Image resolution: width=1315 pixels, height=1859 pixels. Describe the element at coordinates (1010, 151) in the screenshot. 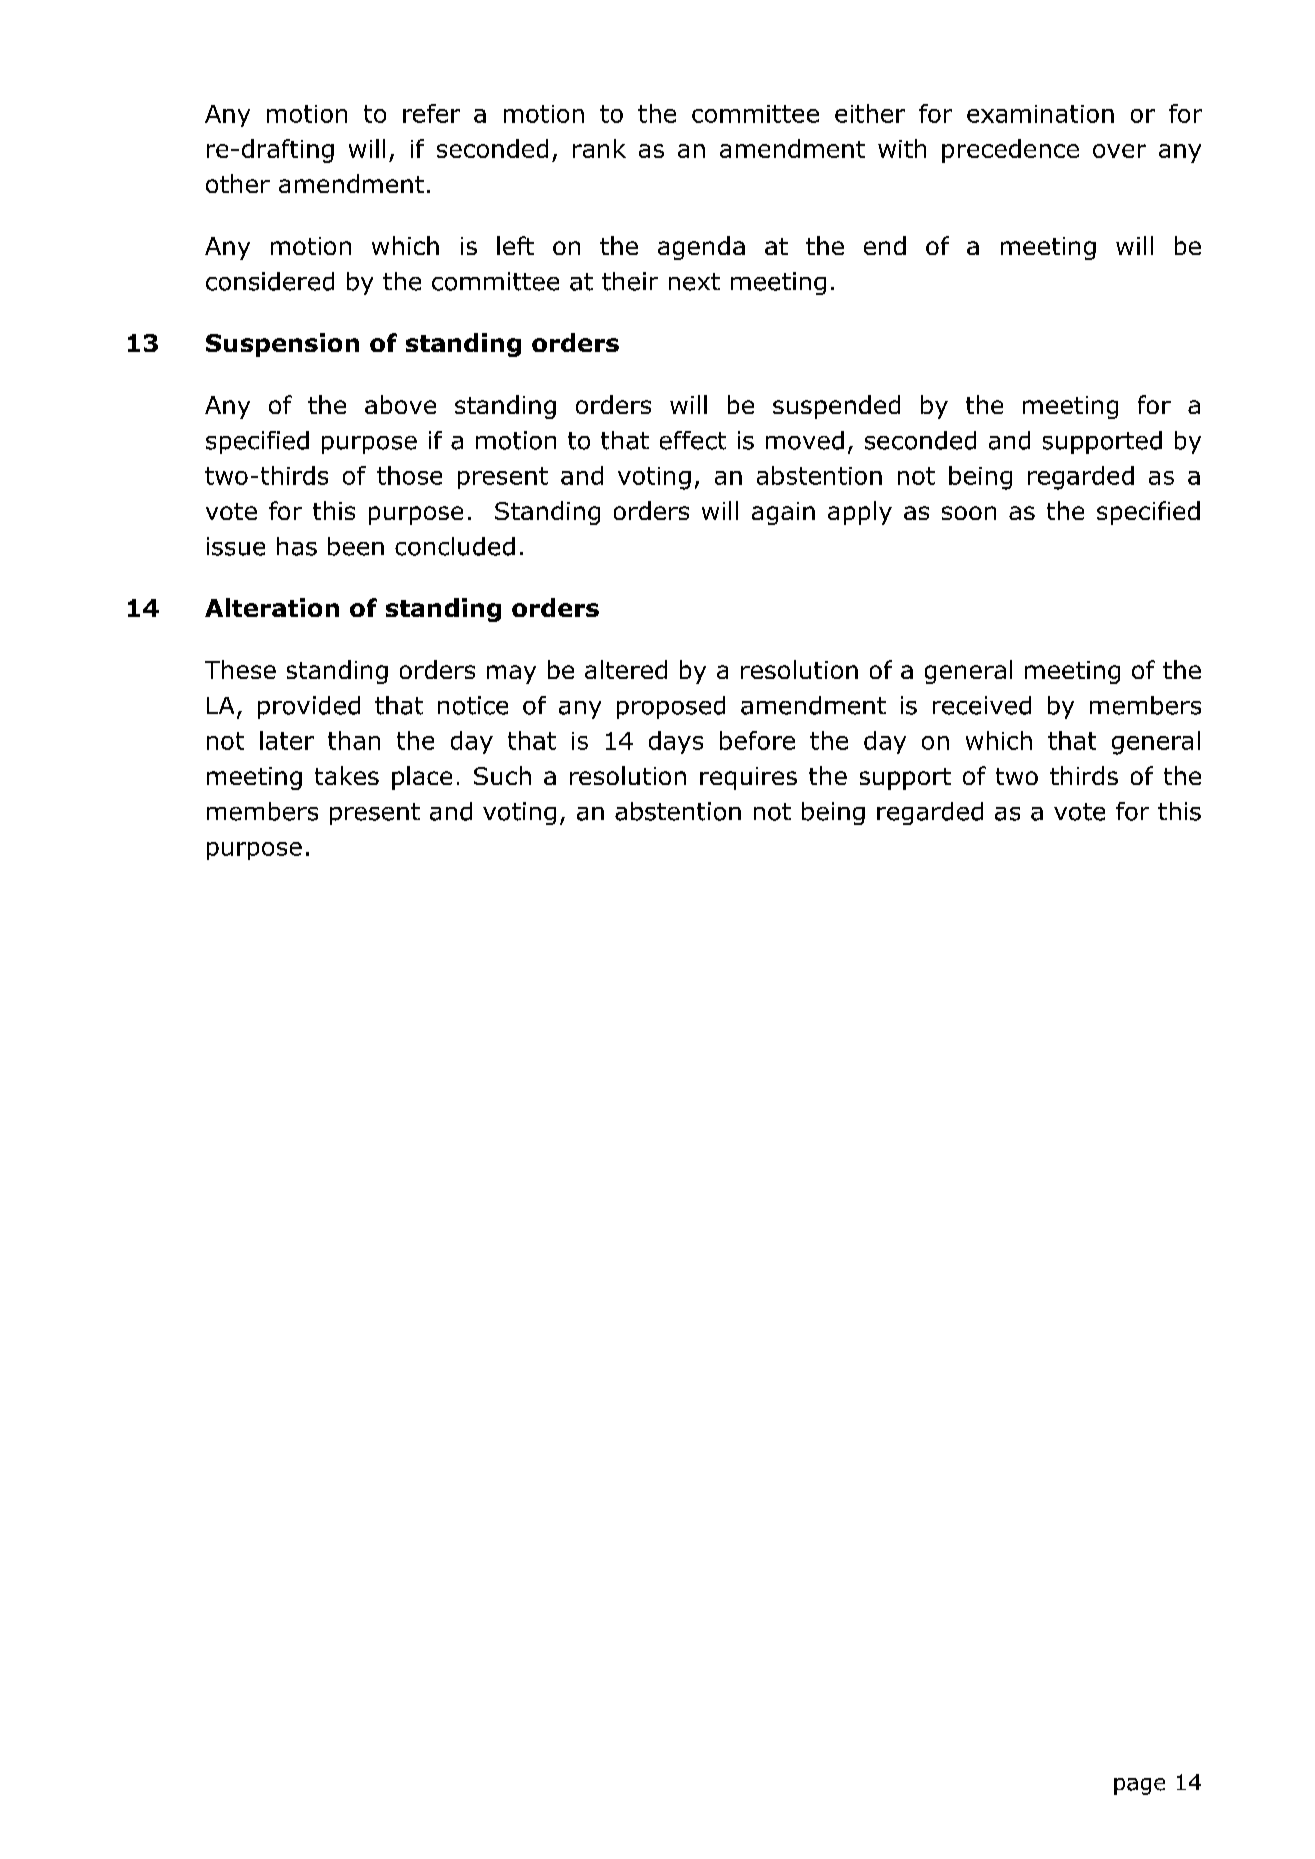

I see `precedence` at that location.
